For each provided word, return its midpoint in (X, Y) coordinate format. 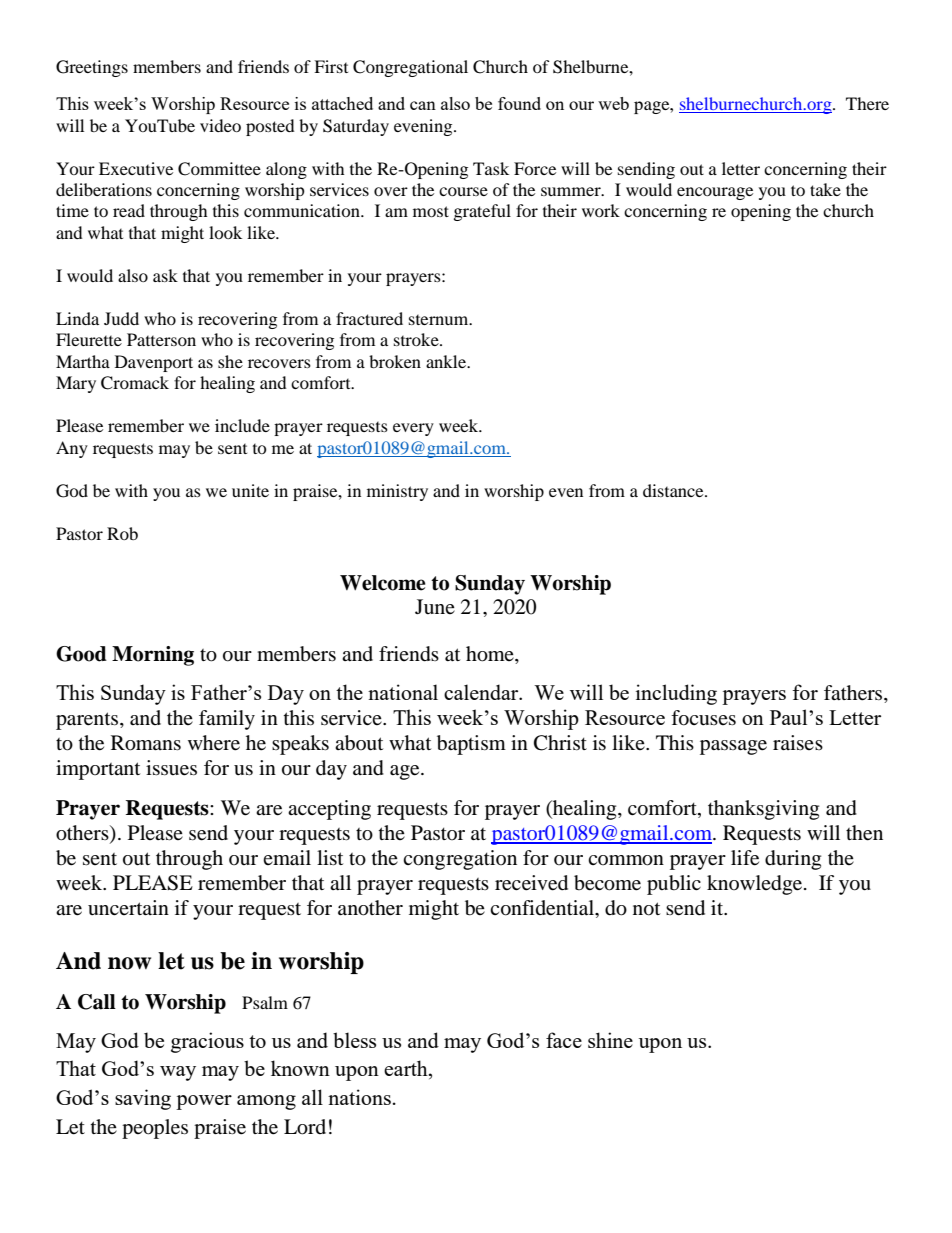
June (435, 606)
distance (674, 490)
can (423, 105)
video (220, 125)
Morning (153, 656)
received (531, 883)
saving (143, 1099)
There (867, 103)
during (793, 860)
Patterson (161, 339)
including (676, 694)
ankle (447, 361)
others (83, 834)
